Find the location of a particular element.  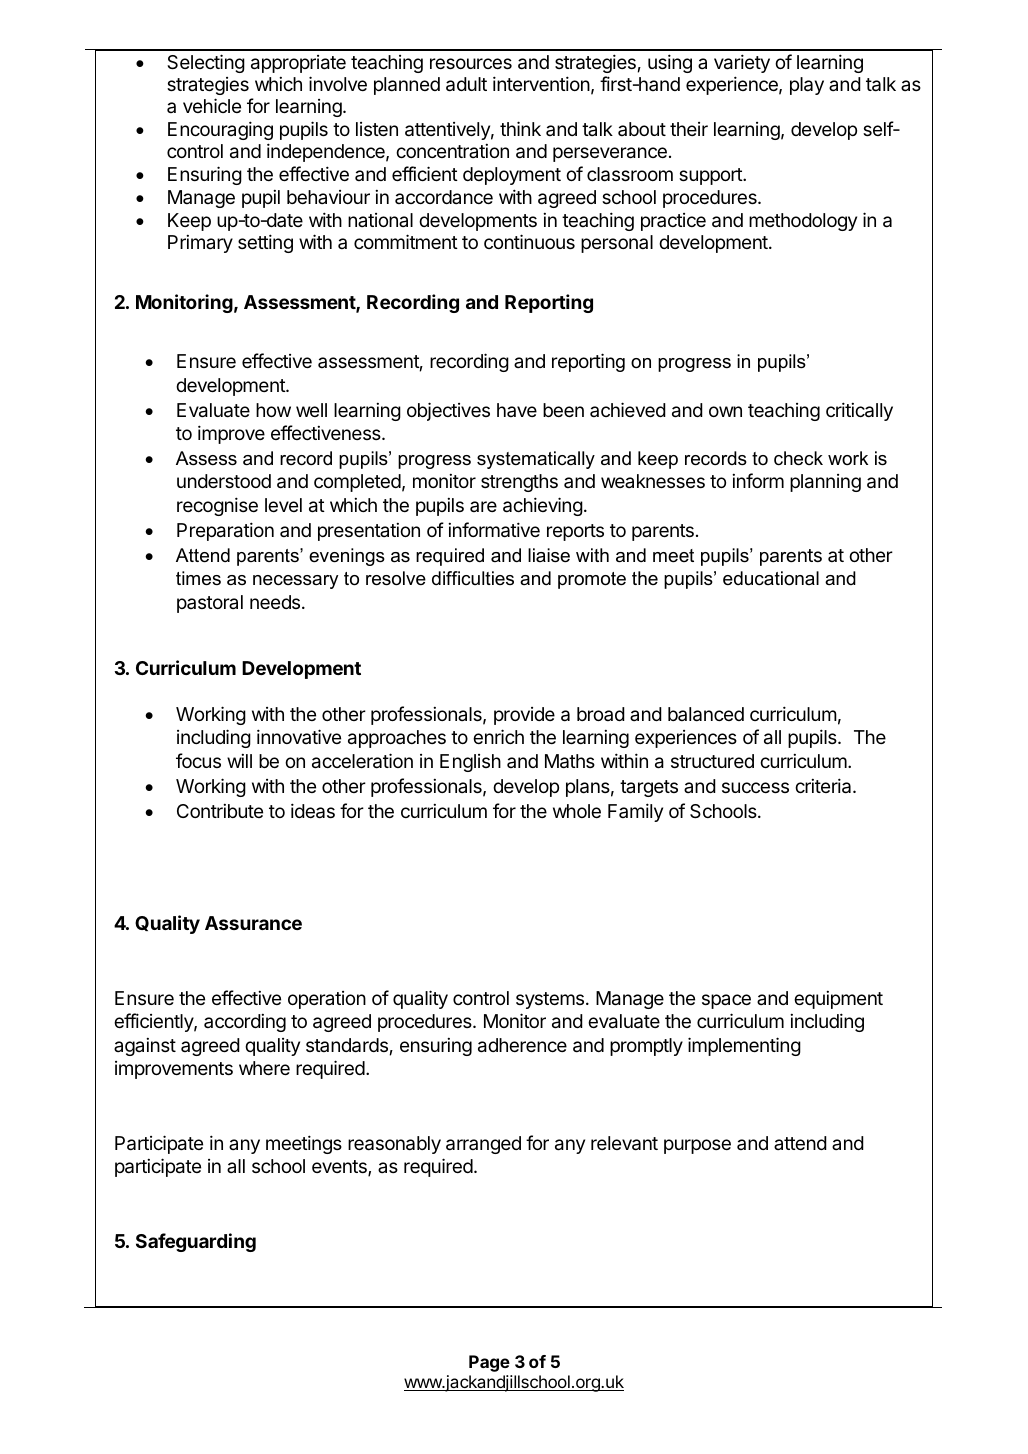

strengths is located at coordinates (519, 483).
